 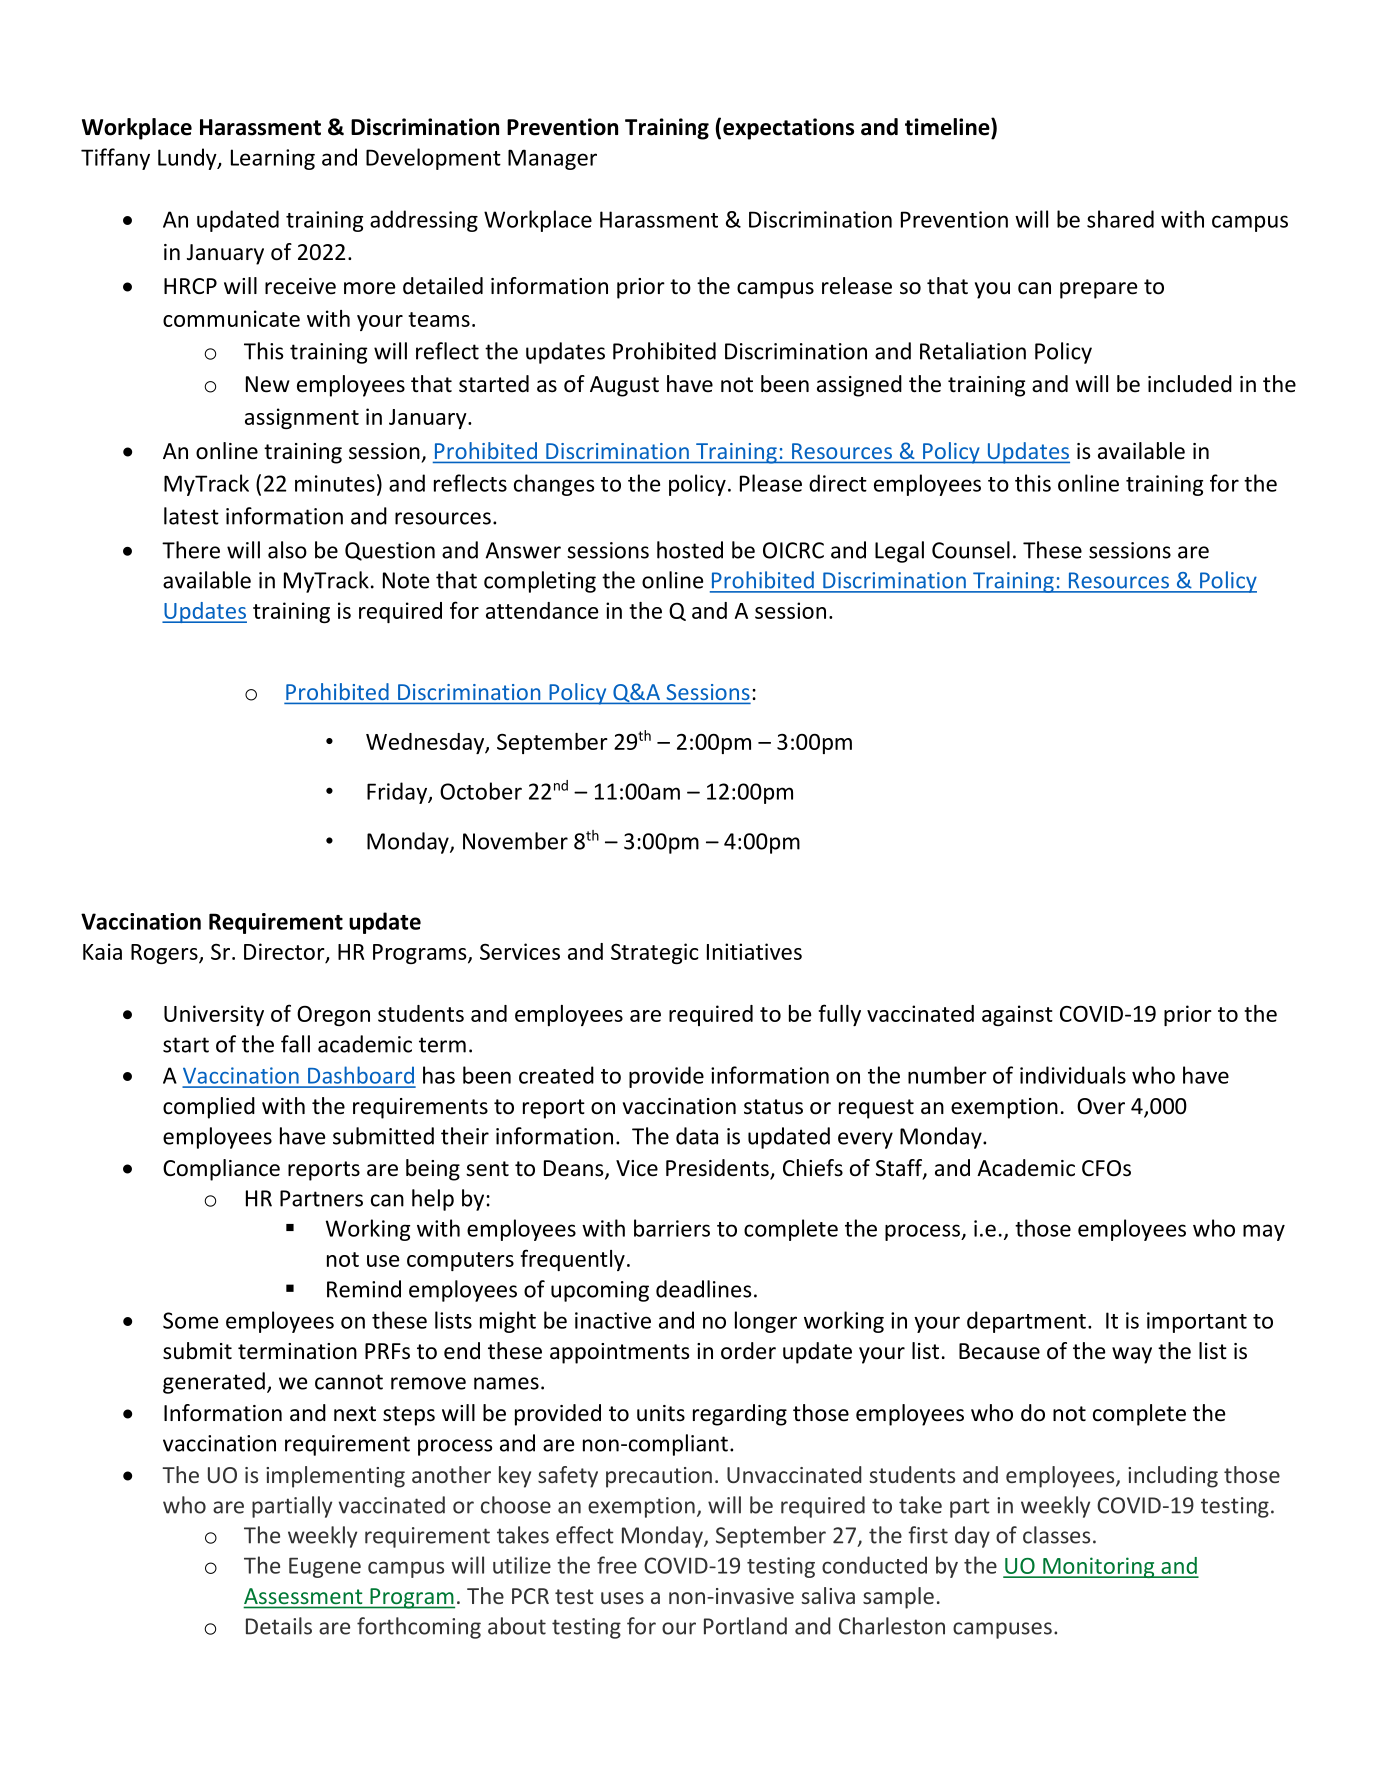 I want to click on free, so click(x=617, y=1565).
